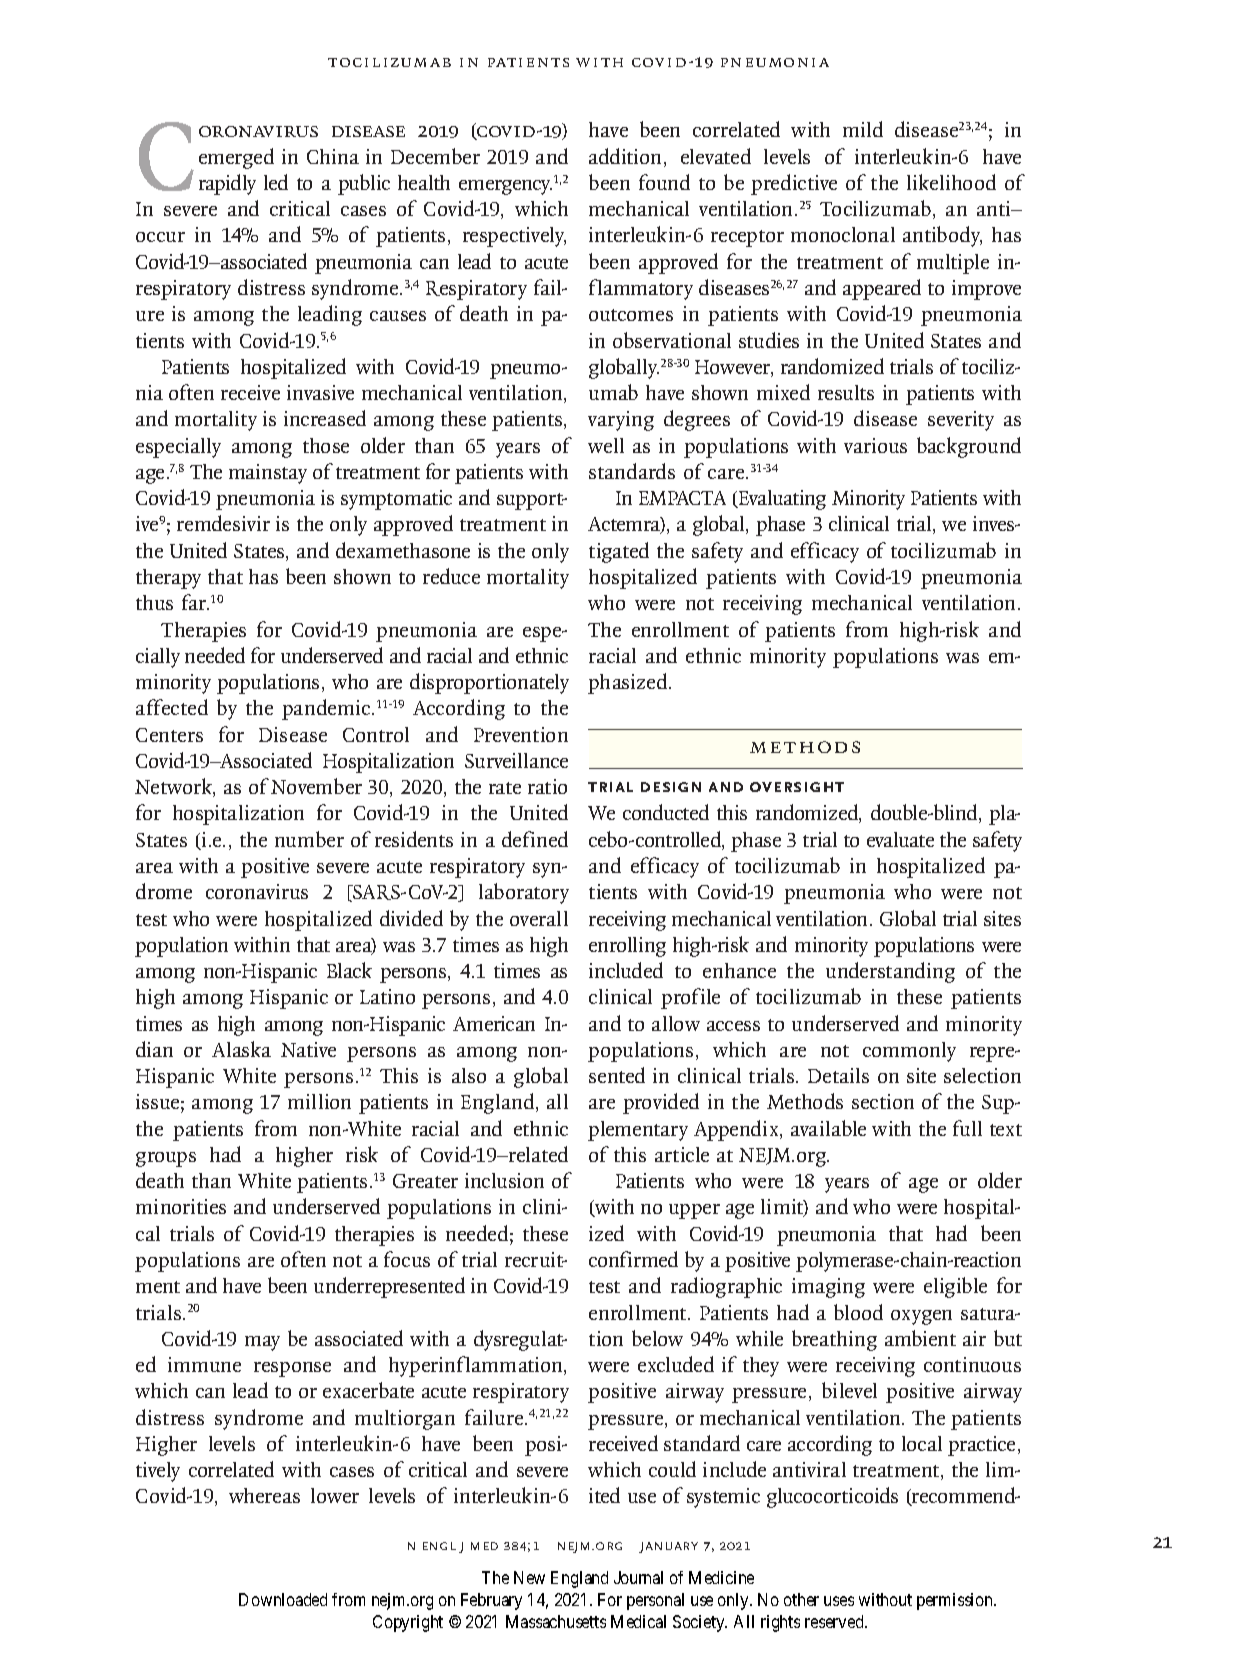 The height and width of the image is (1655, 1241). Describe the element at coordinates (283, 1599) in the image. I see `Downloaded` at that location.
